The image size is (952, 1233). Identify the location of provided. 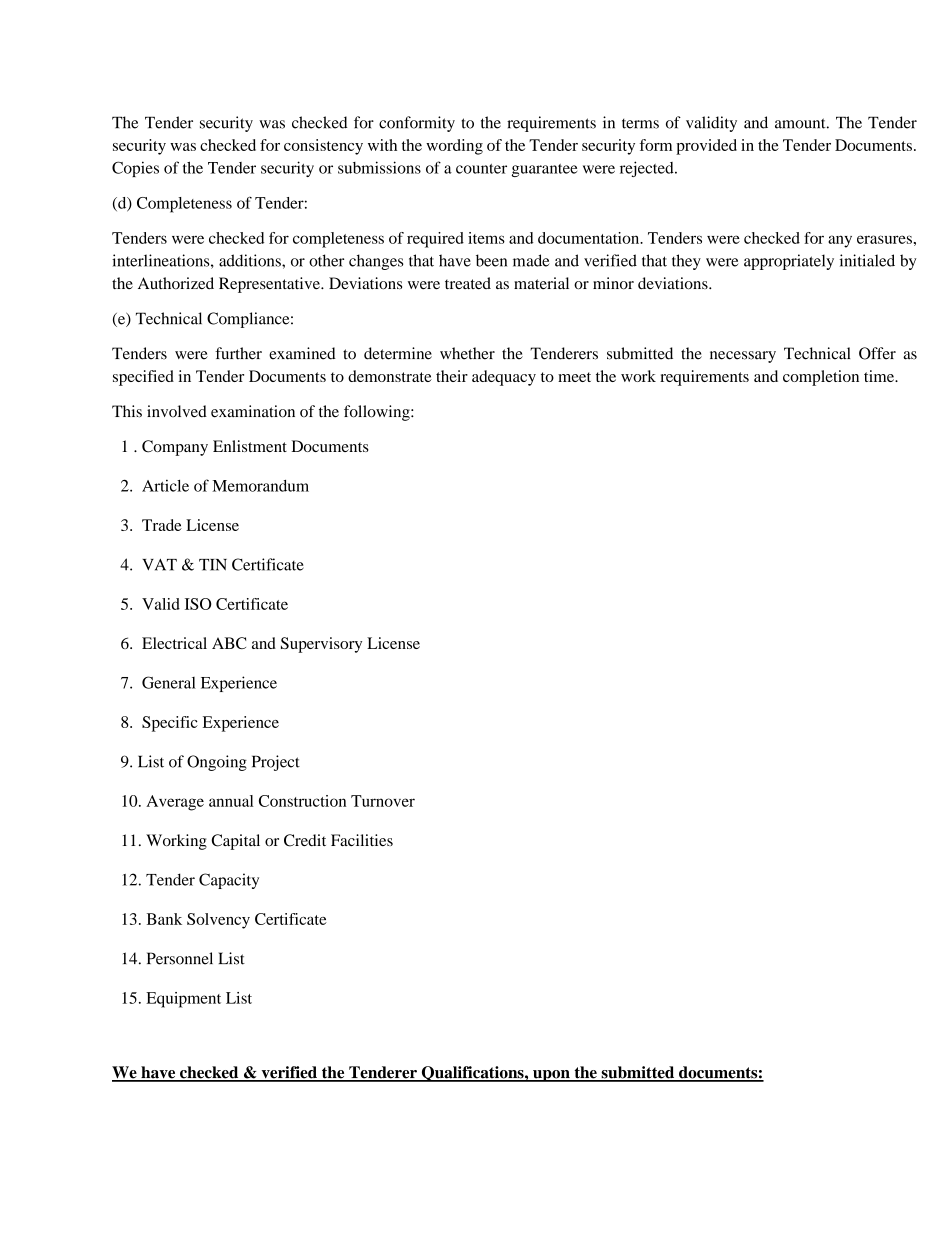
(706, 147).
